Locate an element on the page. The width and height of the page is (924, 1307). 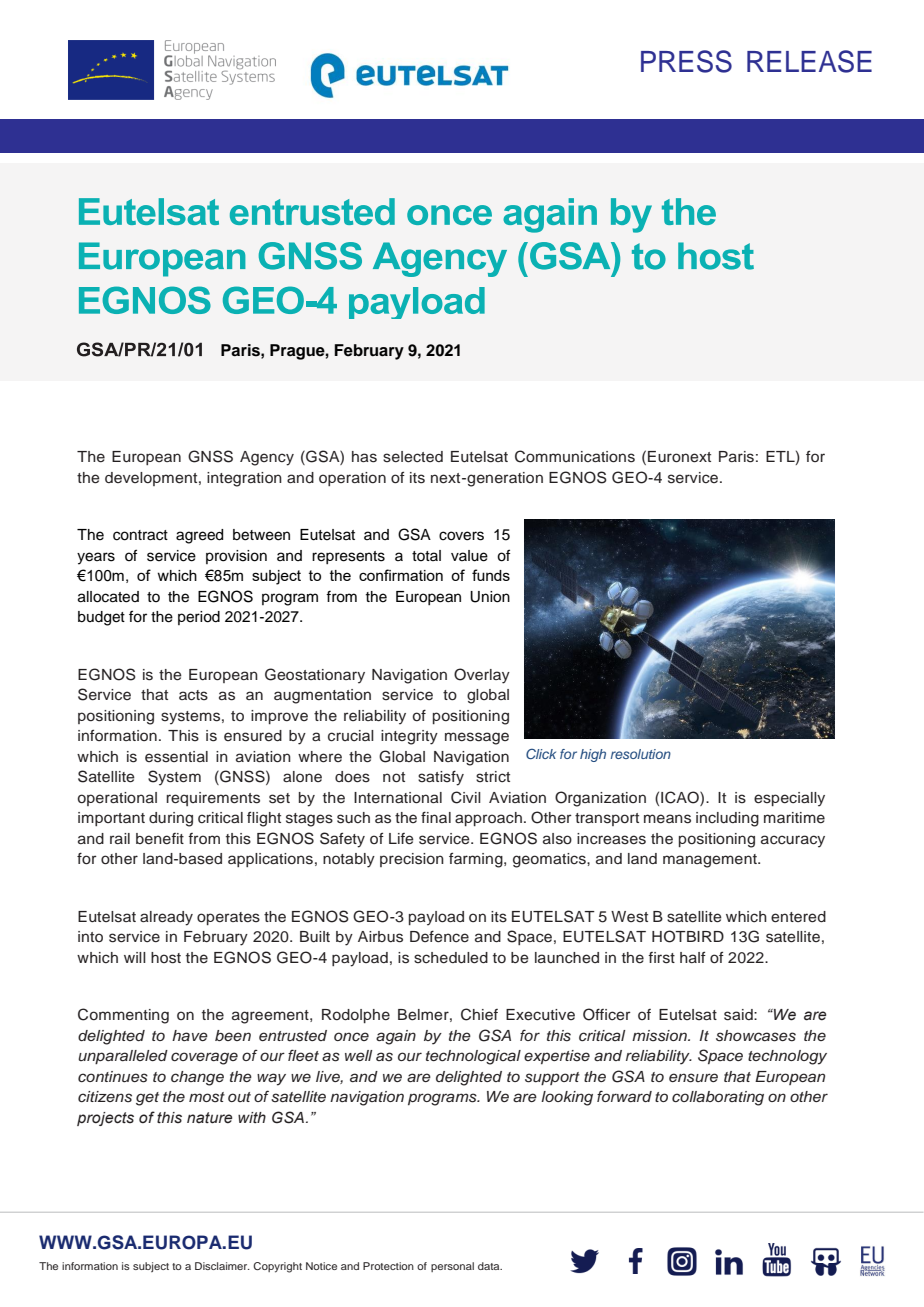
PRESS is located at coordinates (686, 61).
